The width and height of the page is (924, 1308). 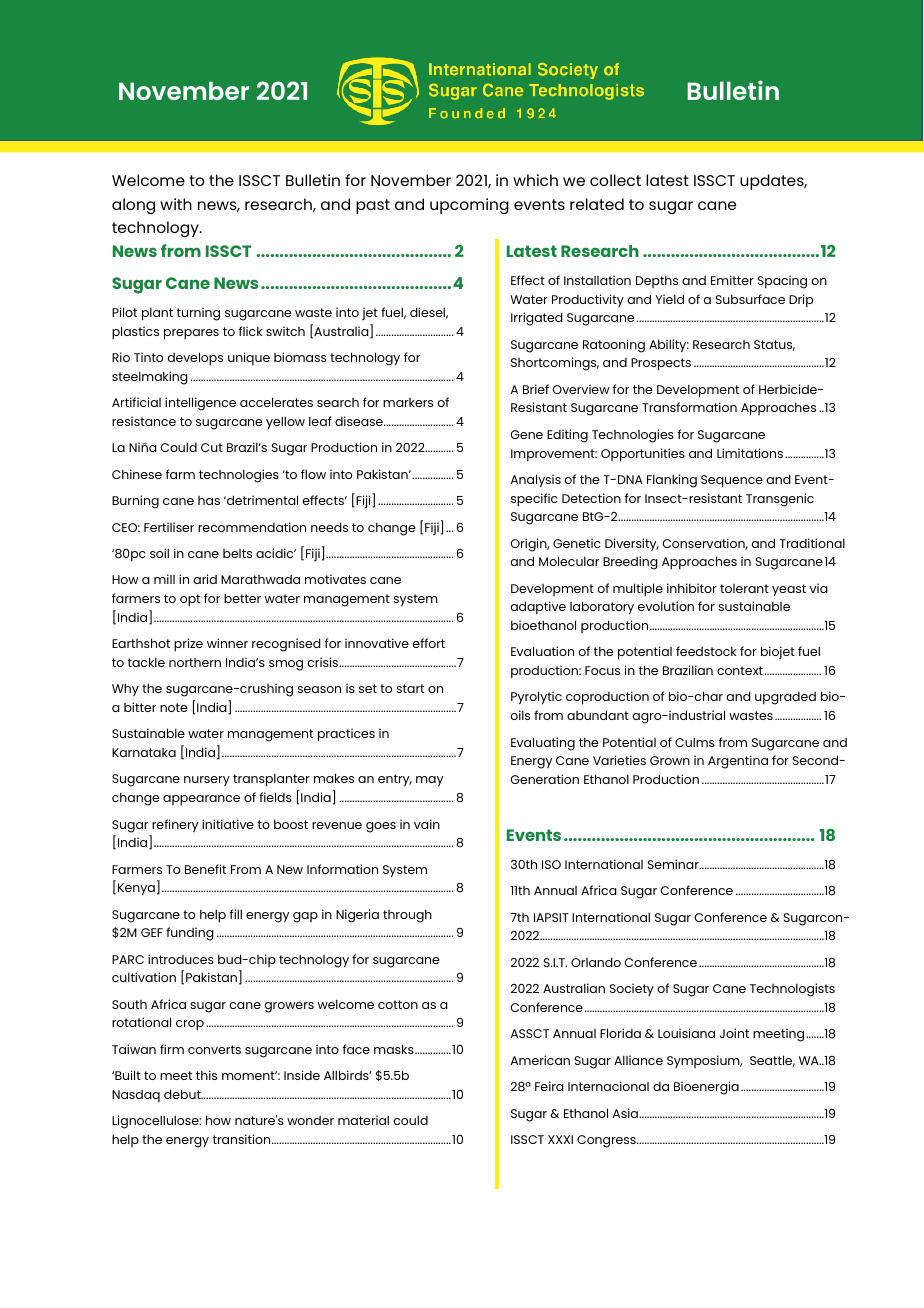 I want to click on vain, so click(x=427, y=824).
